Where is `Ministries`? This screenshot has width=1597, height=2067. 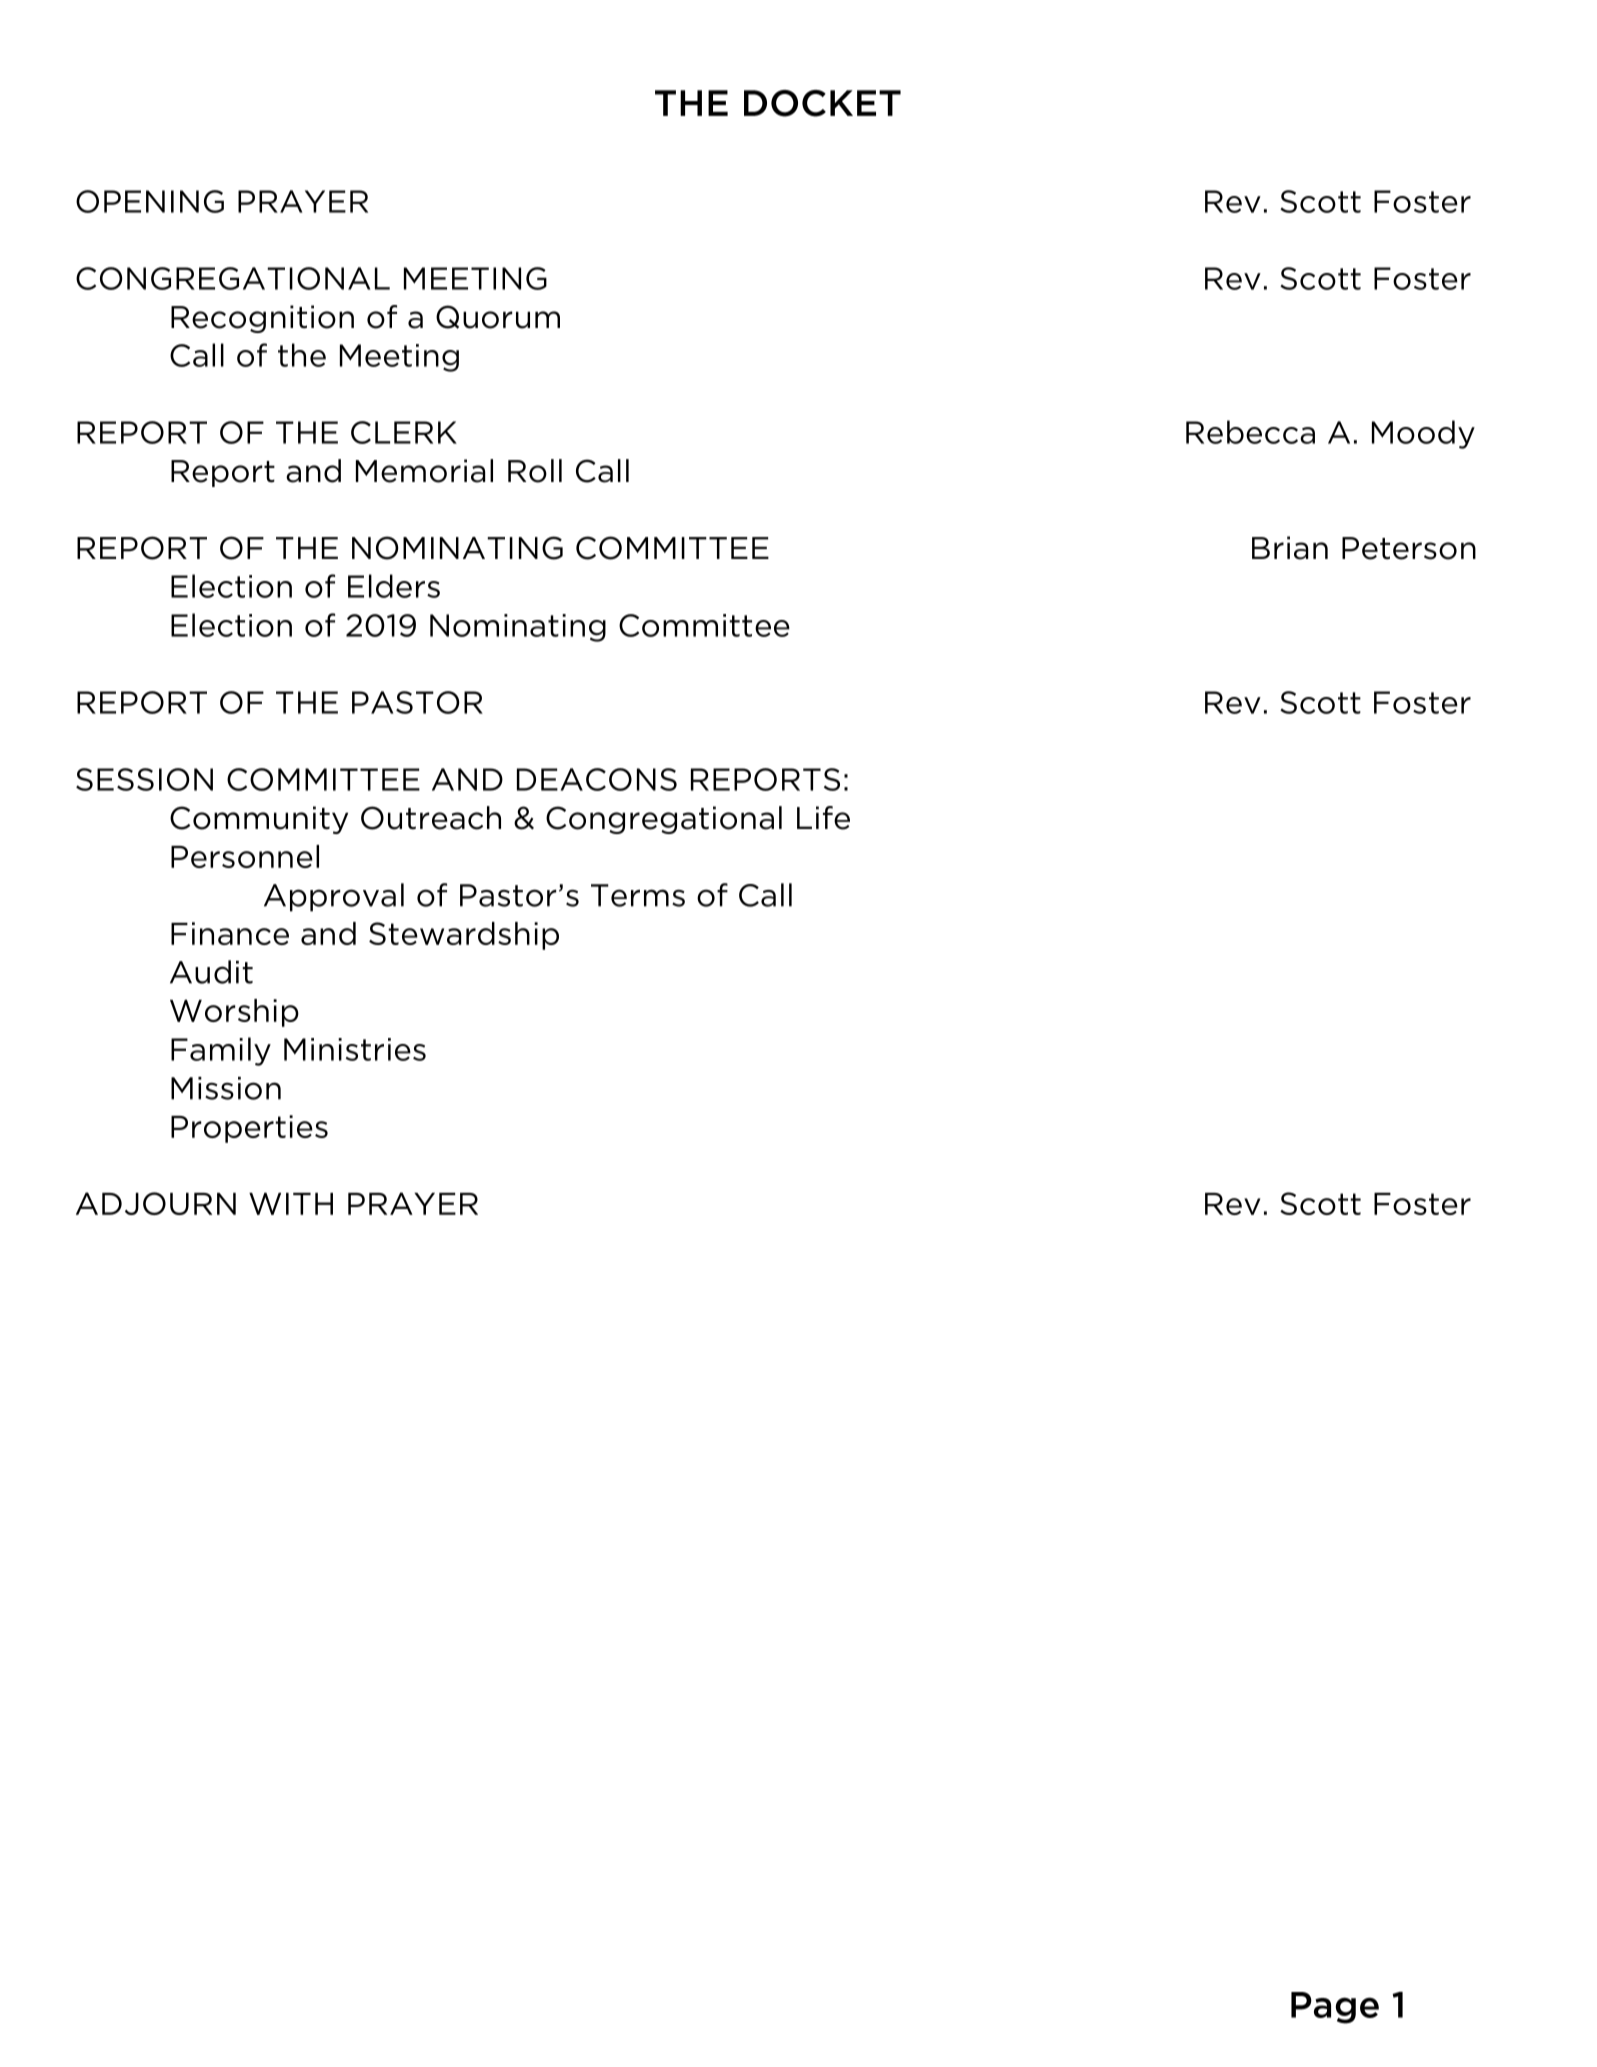
Ministries is located at coordinates (355, 1049).
